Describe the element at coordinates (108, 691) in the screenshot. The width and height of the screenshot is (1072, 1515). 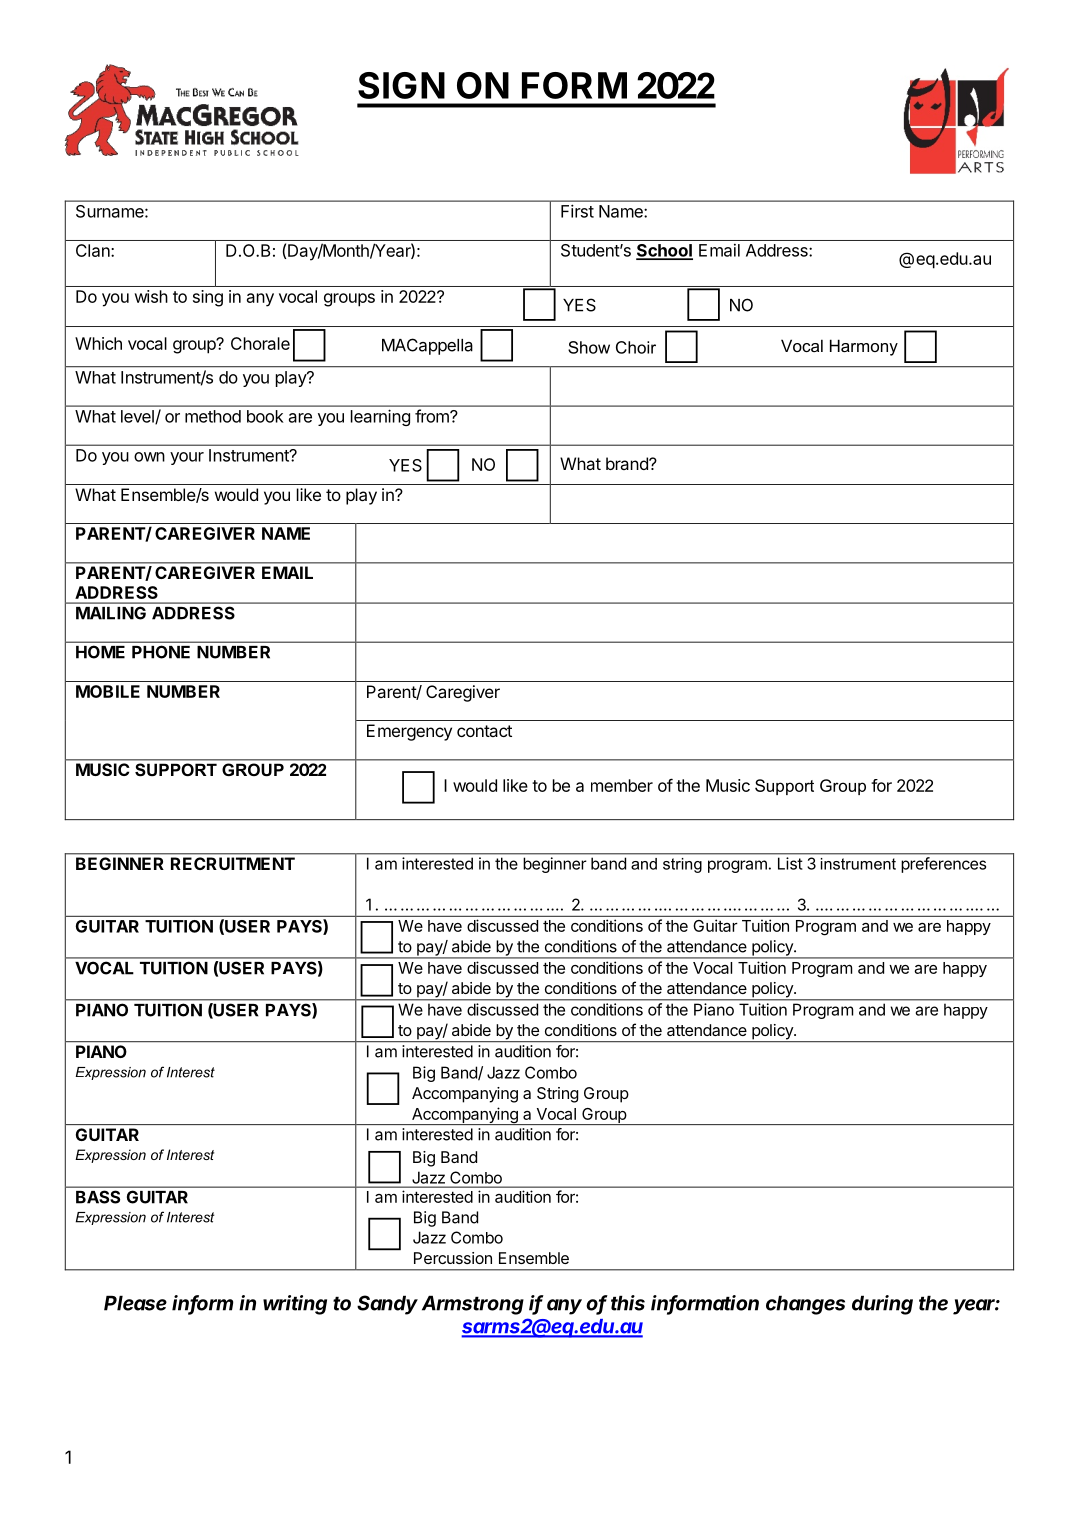
I see `MOBILE` at that location.
